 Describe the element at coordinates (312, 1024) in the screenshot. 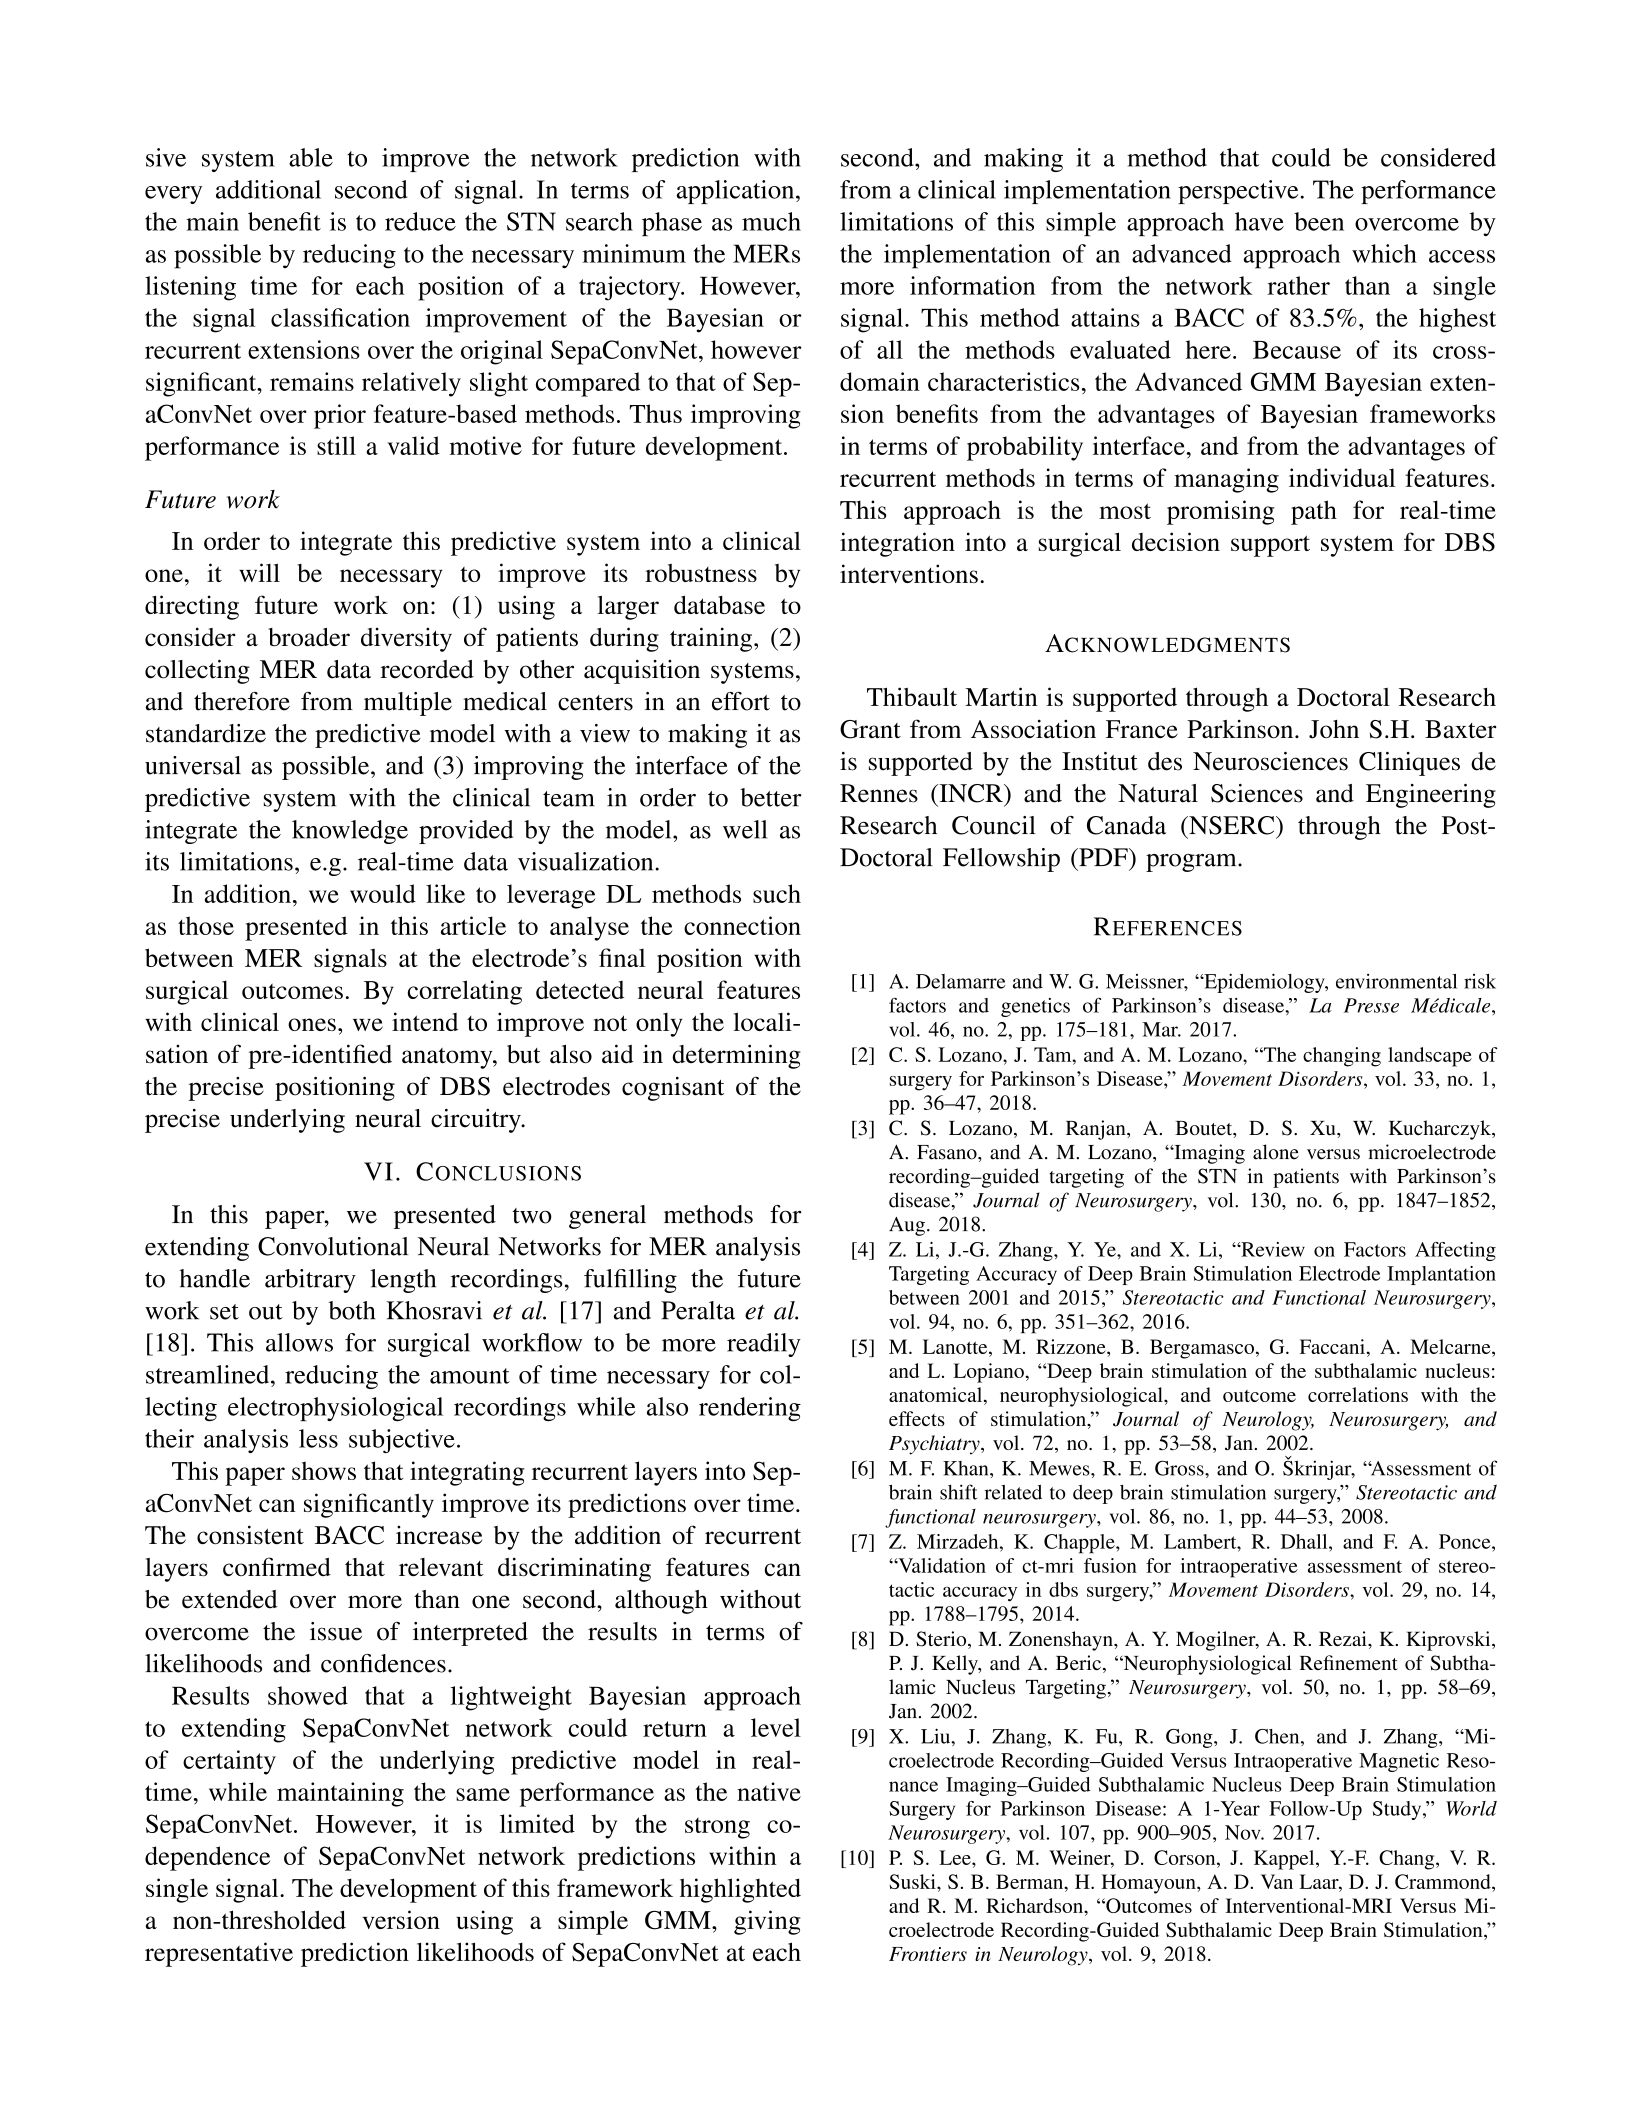

I see `ones` at that location.
